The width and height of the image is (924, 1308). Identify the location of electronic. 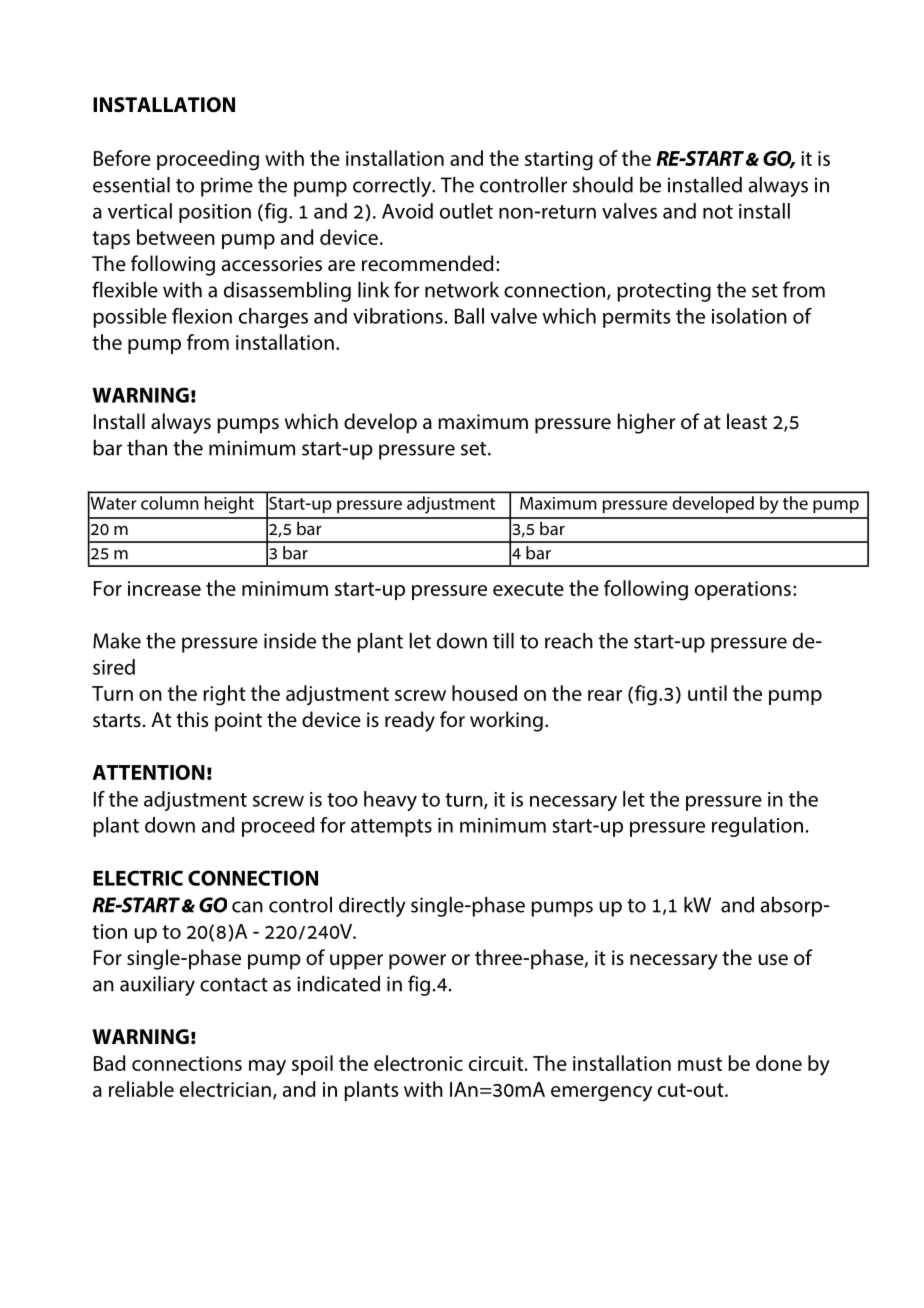
(418, 1063).
